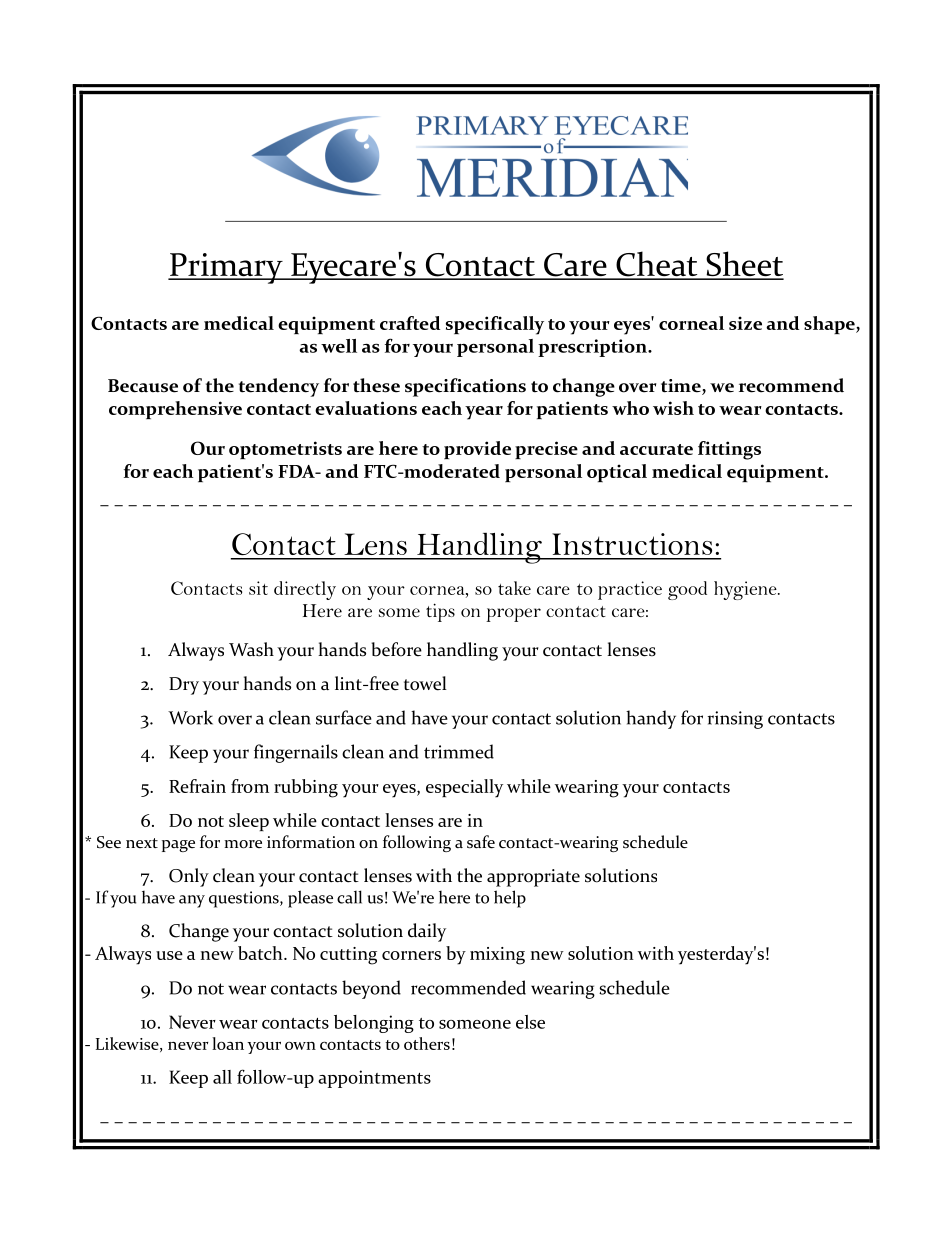  What do you see at coordinates (744, 265) in the screenshot?
I see `Sheet` at bounding box center [744, 265].
